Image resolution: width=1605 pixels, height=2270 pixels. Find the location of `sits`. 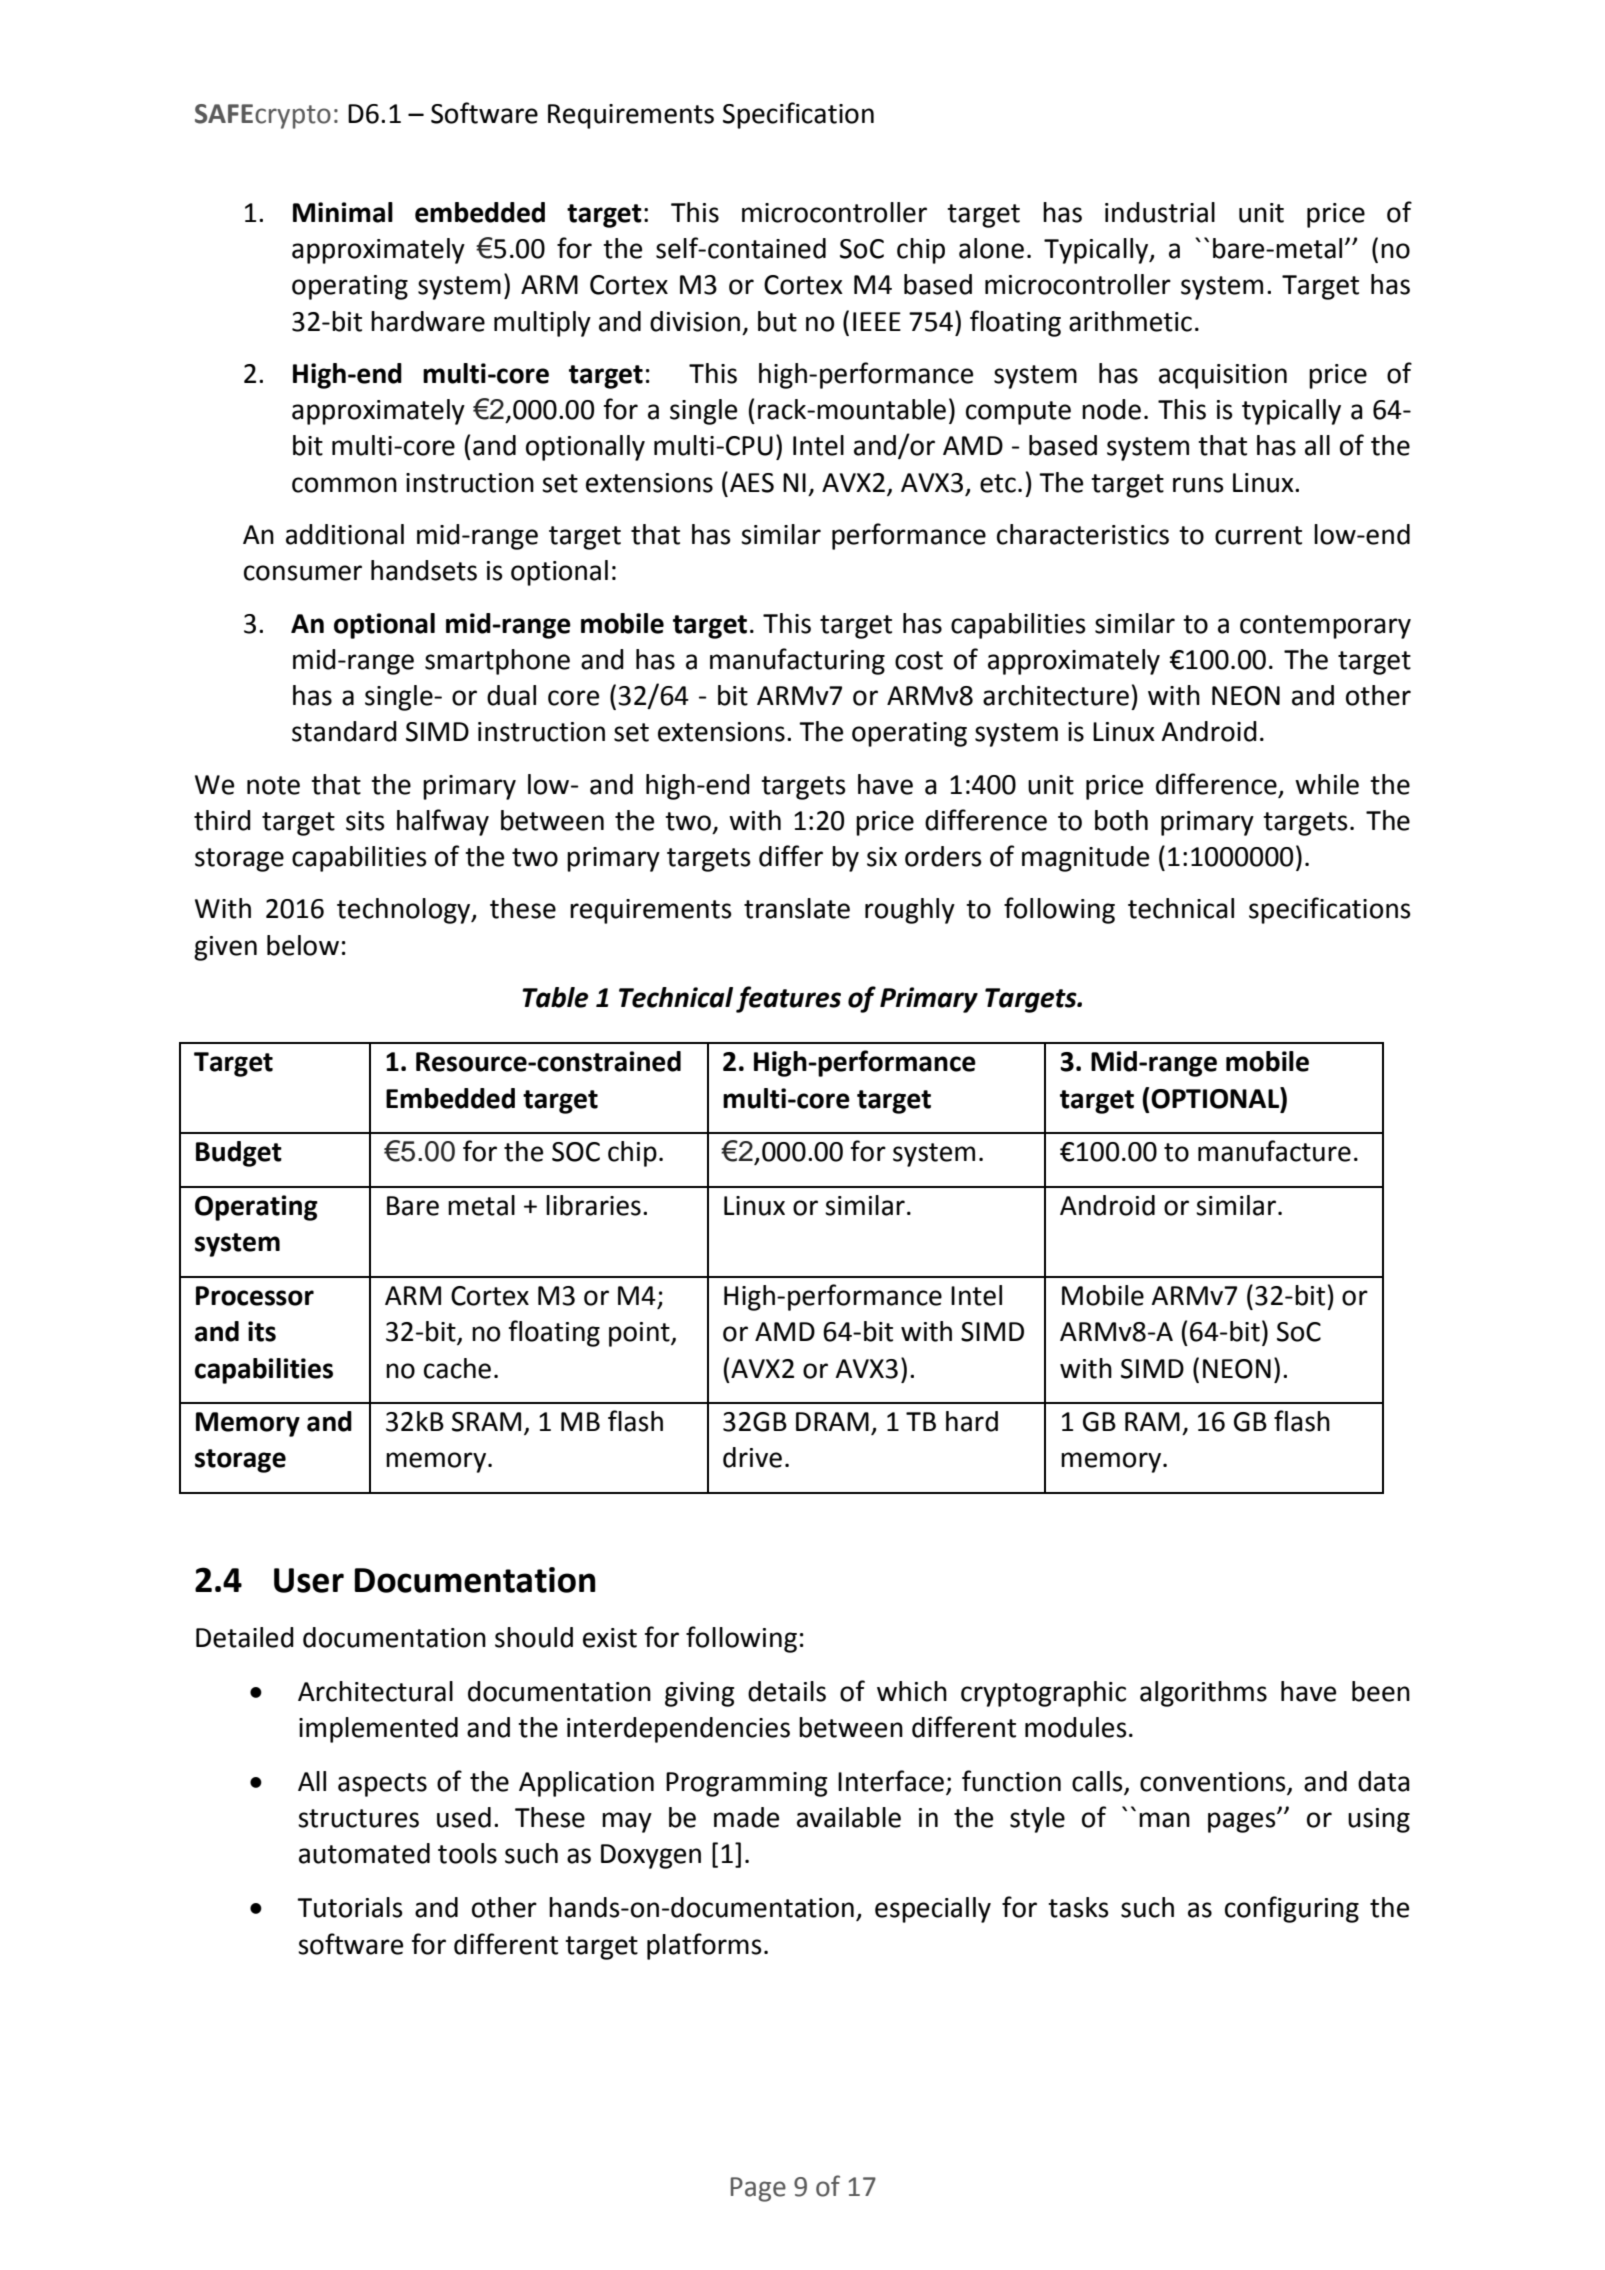

sits is located at coordinates (365, 821).
